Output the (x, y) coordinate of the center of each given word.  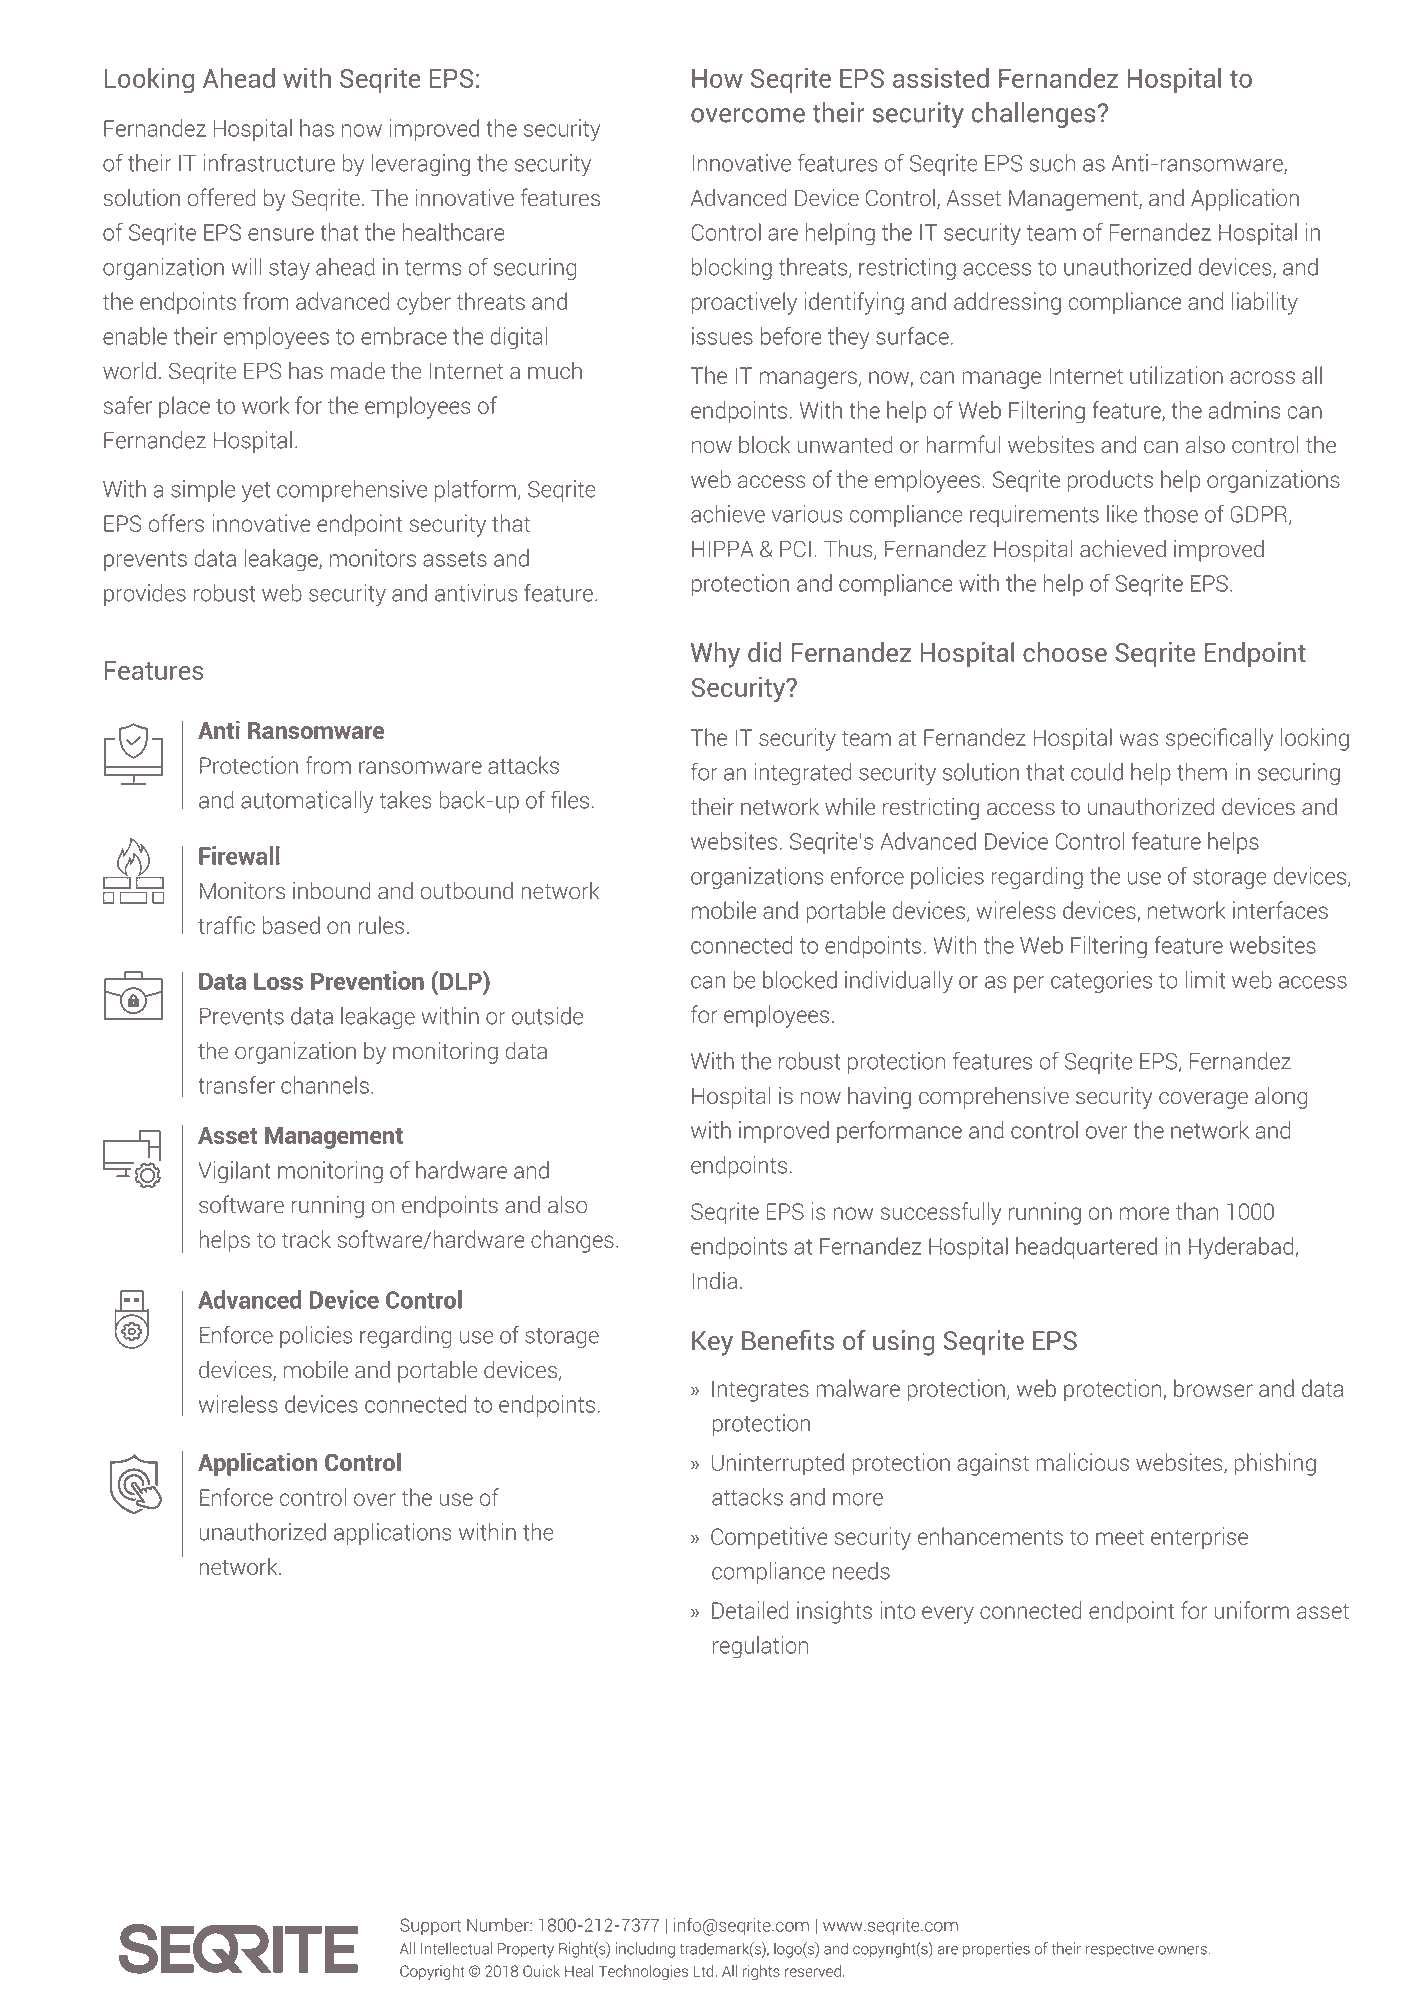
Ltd (703, 1971)
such (1052, 163)
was (1138, 739)
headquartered (1086, 1248)
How (717, 78)
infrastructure (269, 162)
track (306, 1239)
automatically (307, 802)
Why (715, 655)
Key (712, 1343)
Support (430, 1926)
